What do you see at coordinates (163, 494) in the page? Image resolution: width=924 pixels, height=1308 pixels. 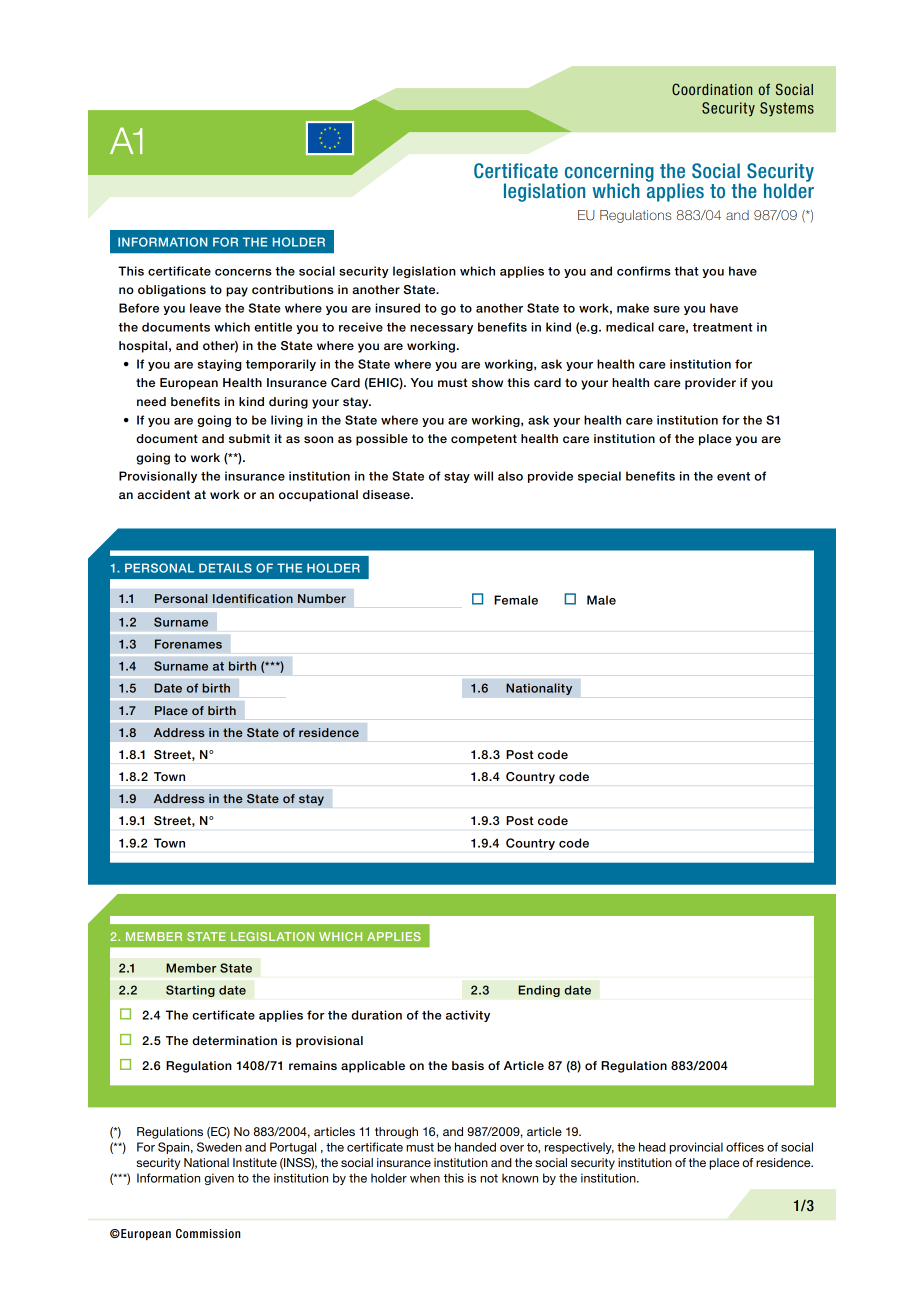 I see `accident` at bounding box center [163, 494].
